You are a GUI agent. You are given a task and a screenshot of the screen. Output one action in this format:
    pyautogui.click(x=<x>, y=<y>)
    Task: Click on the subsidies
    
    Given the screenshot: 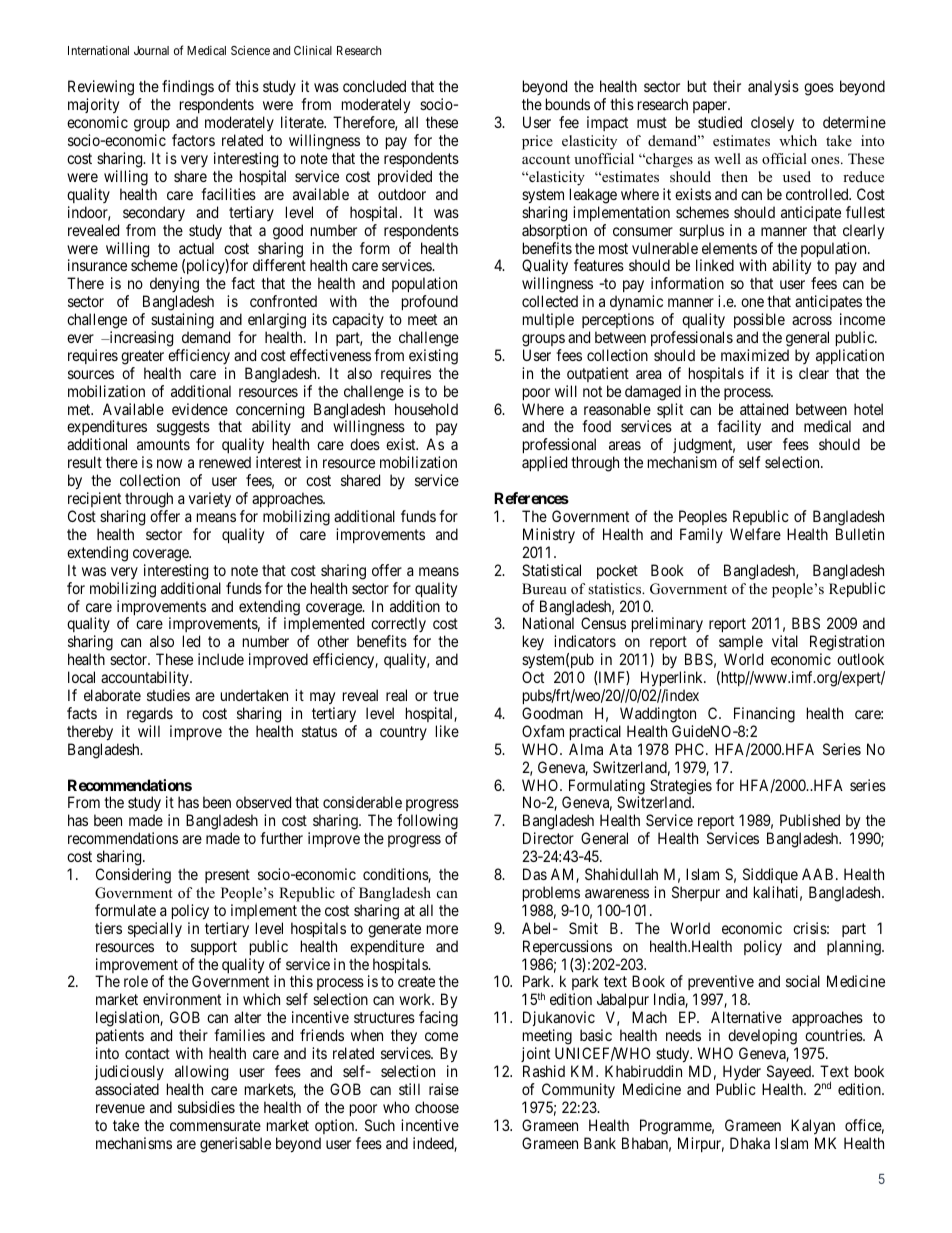 What is the action you would take?
    pyautogui.click(x=206, y=1107)
